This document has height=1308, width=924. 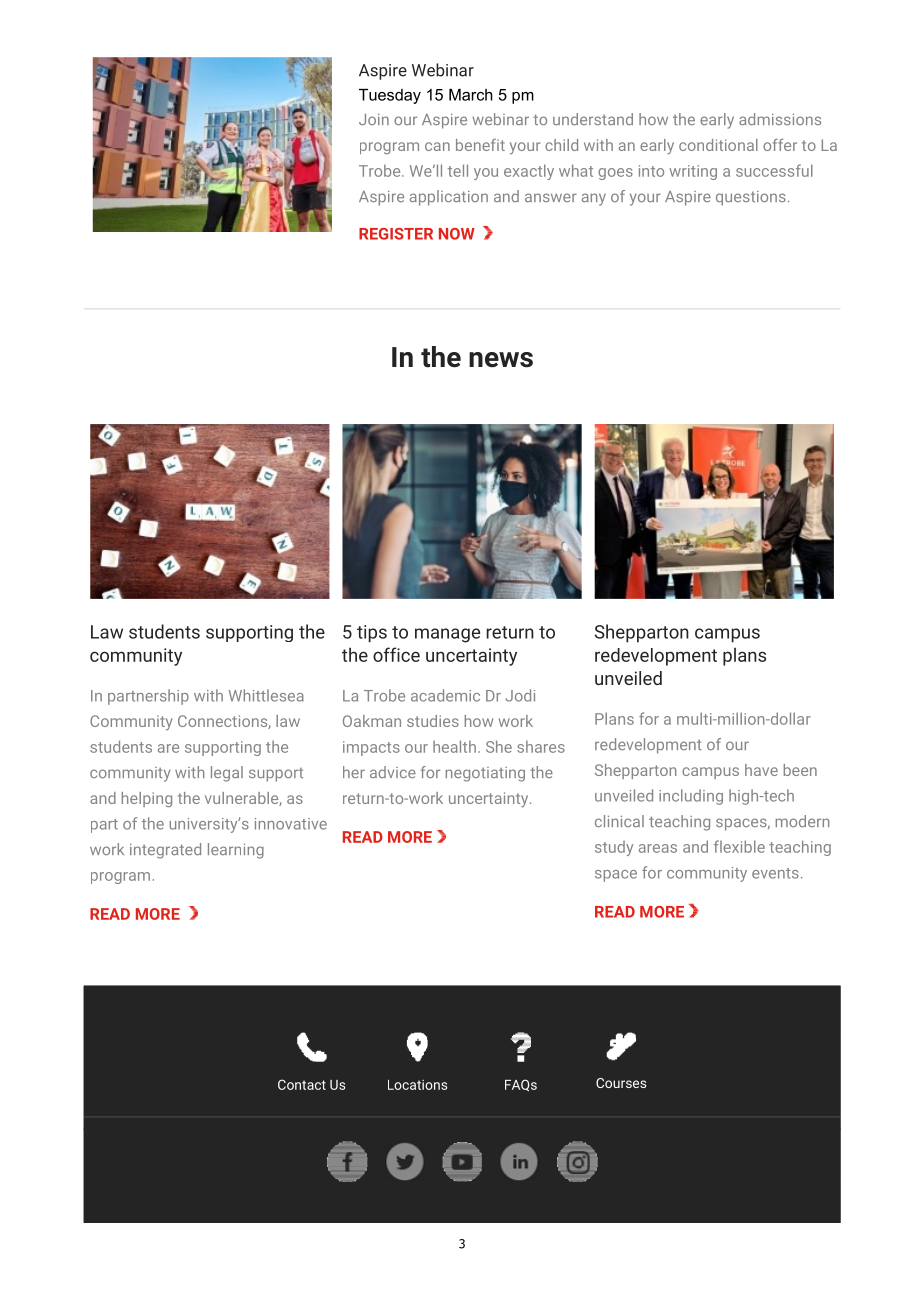 What do you see at coordinates (302, 1084) in the document?
I see `Contact` at bounding box center [302, 1084].
